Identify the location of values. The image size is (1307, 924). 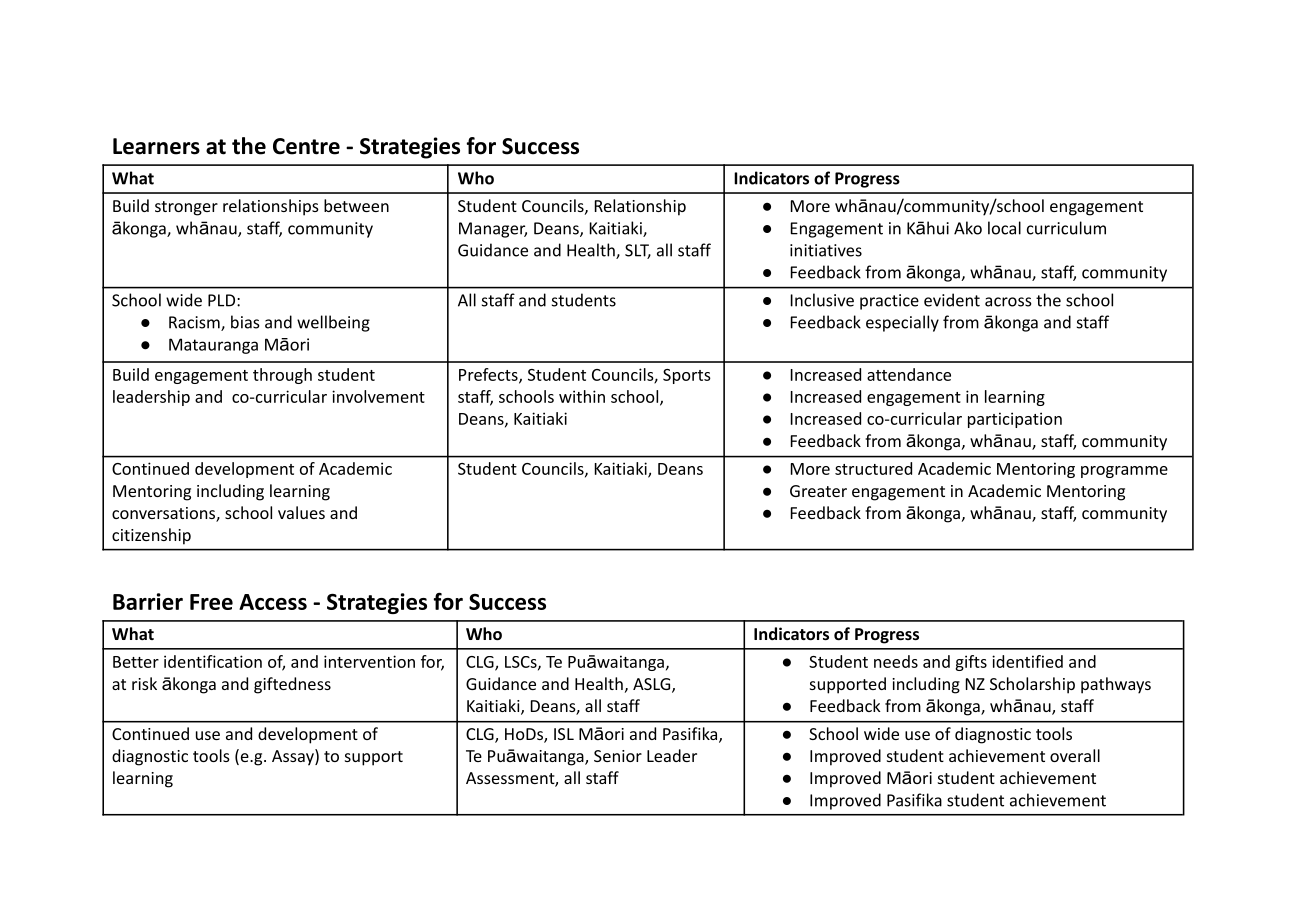
(301, 512).
